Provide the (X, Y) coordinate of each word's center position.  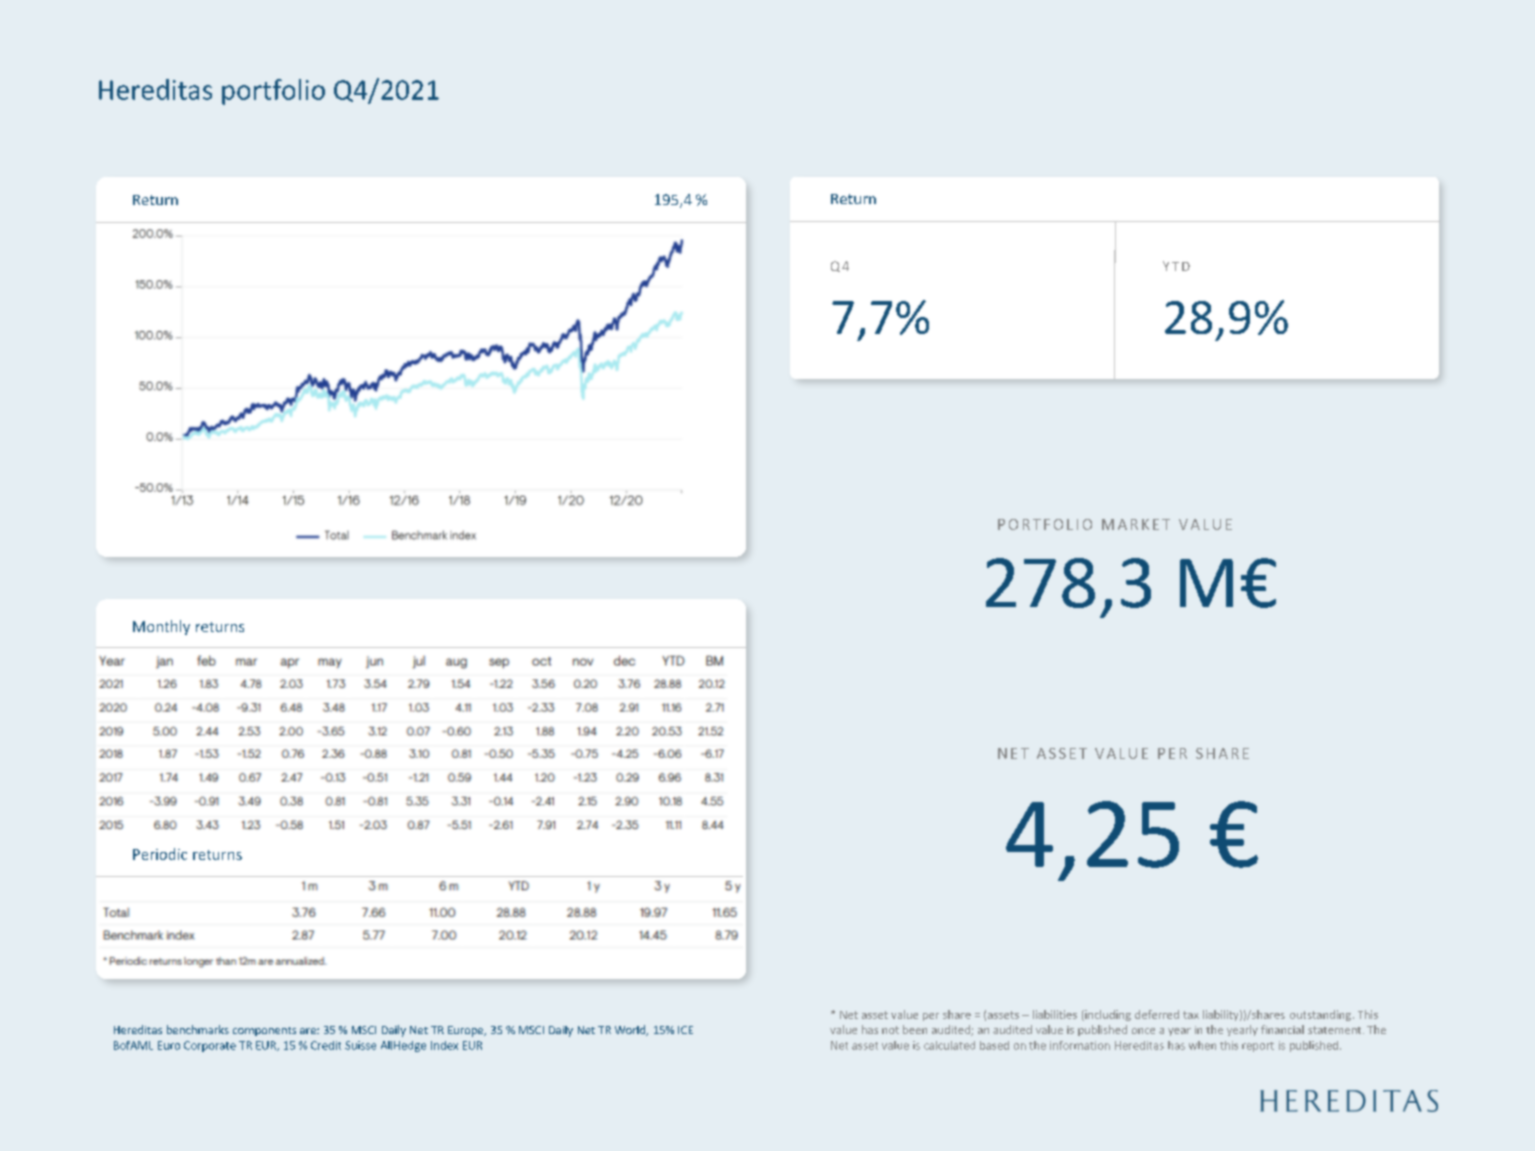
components (264, 1031)
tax (1191, 1015)
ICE (685, 1030)
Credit (326, 1045)
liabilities (1055, 1014)
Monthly (161, 627)
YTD (1176, 266)
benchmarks (198, 1029)
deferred (1157, 1014)
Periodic (160, 854)
